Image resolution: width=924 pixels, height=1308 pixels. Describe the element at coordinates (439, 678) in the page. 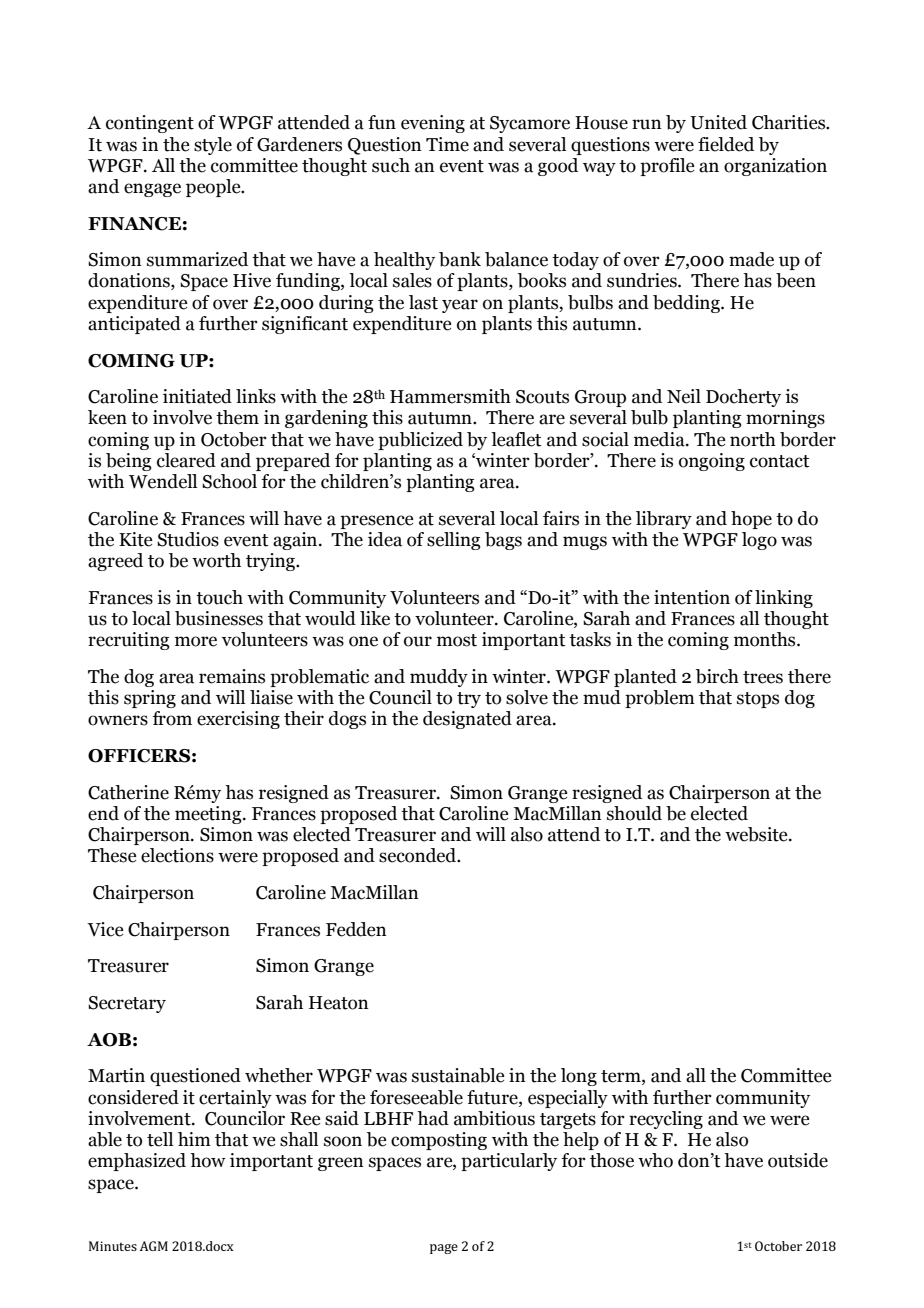

I see `muddy` at that location.
